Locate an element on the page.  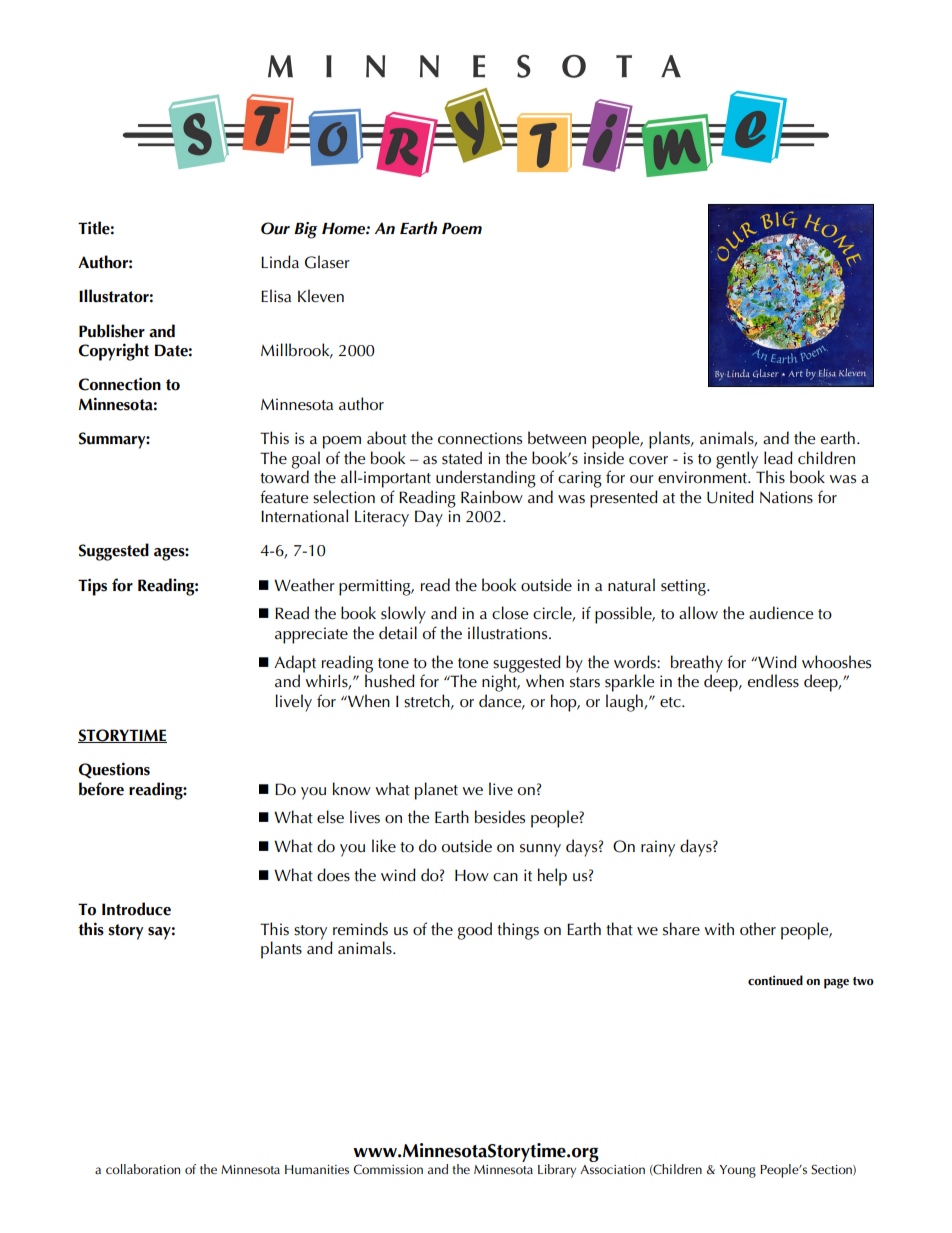
Library is located at coordinates (557, 1171).
